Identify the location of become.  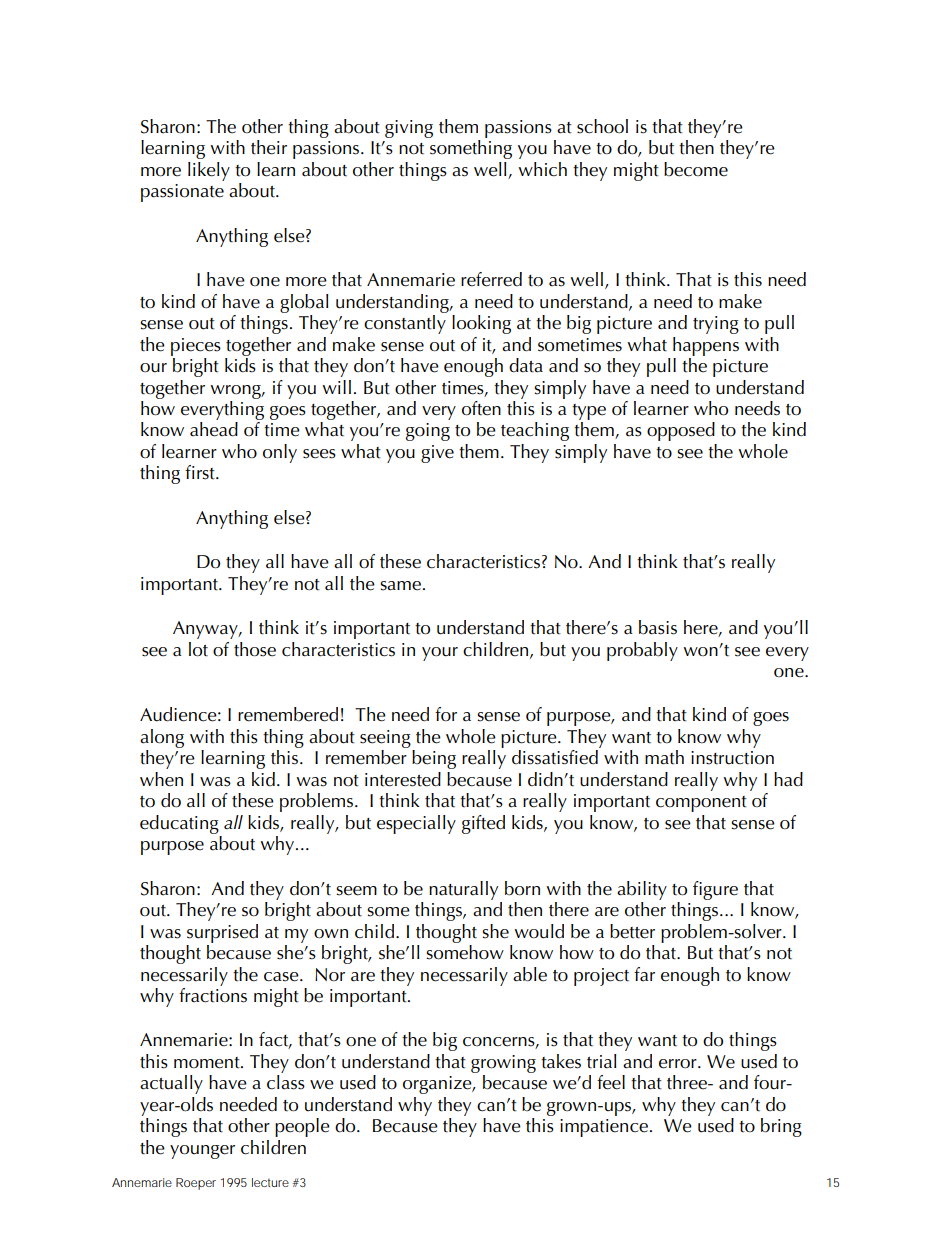
(696, 169).
